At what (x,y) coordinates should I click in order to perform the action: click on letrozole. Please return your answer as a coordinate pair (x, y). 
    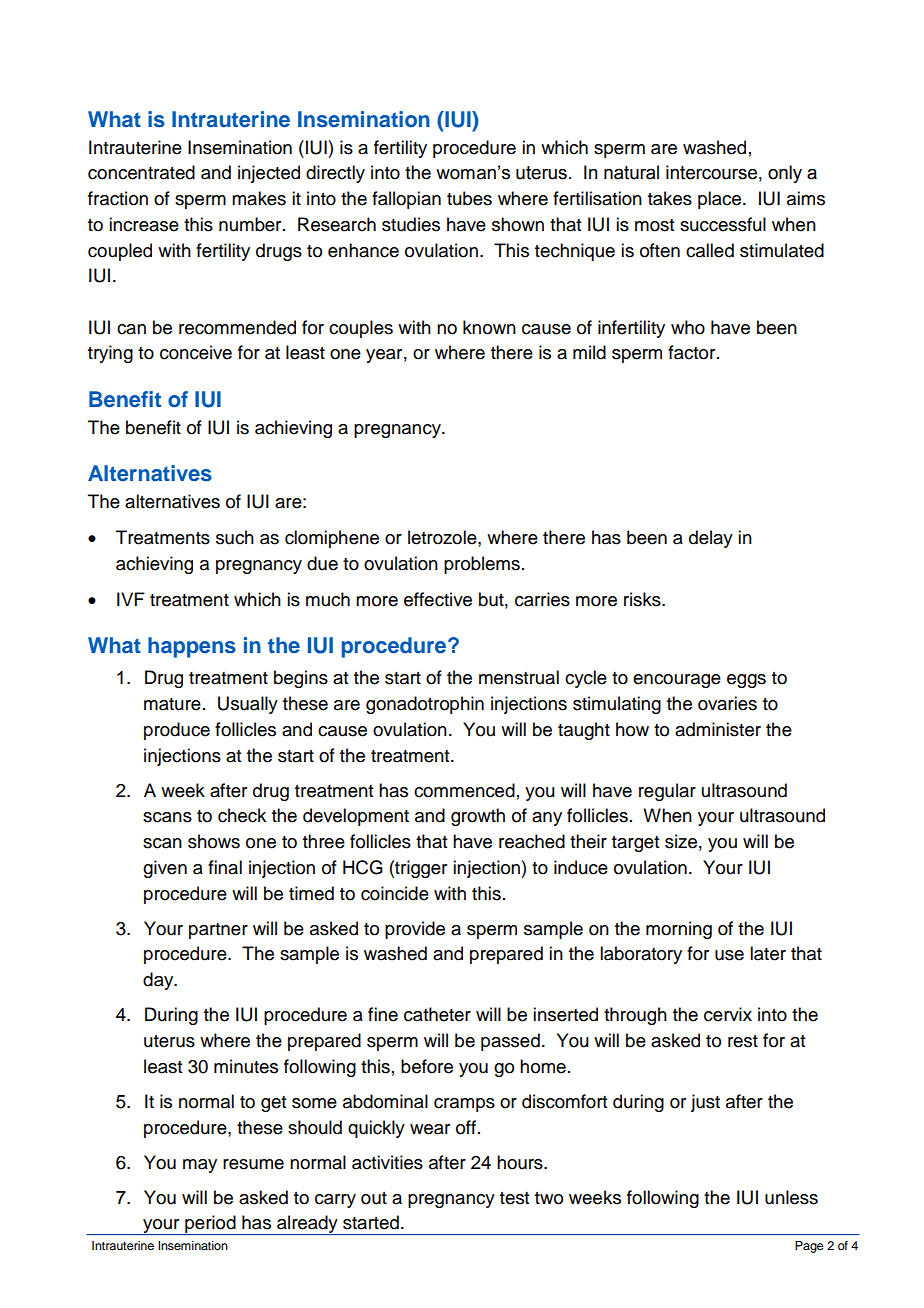
    Looking at the image, I should click on (443, 537).
